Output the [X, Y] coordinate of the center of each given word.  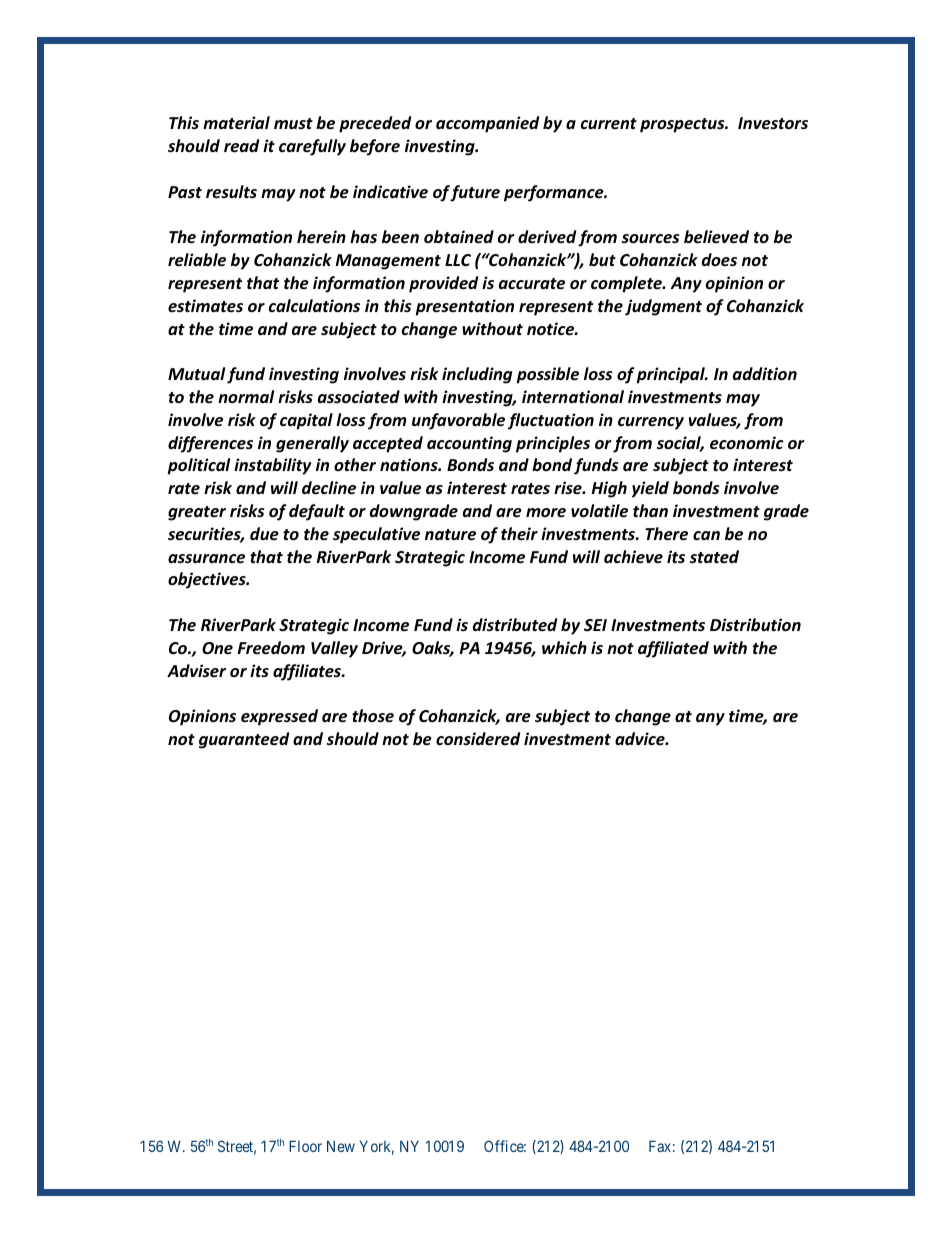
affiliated [673, 649]
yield [650, 489]
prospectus [683, 125]
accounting [469, 444]
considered [478, 738]
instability [273, 466]
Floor [305, 1146]
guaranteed [244, 740]
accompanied [487, 124]
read [241, 146]
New [341, 1146]
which [564, 647]
